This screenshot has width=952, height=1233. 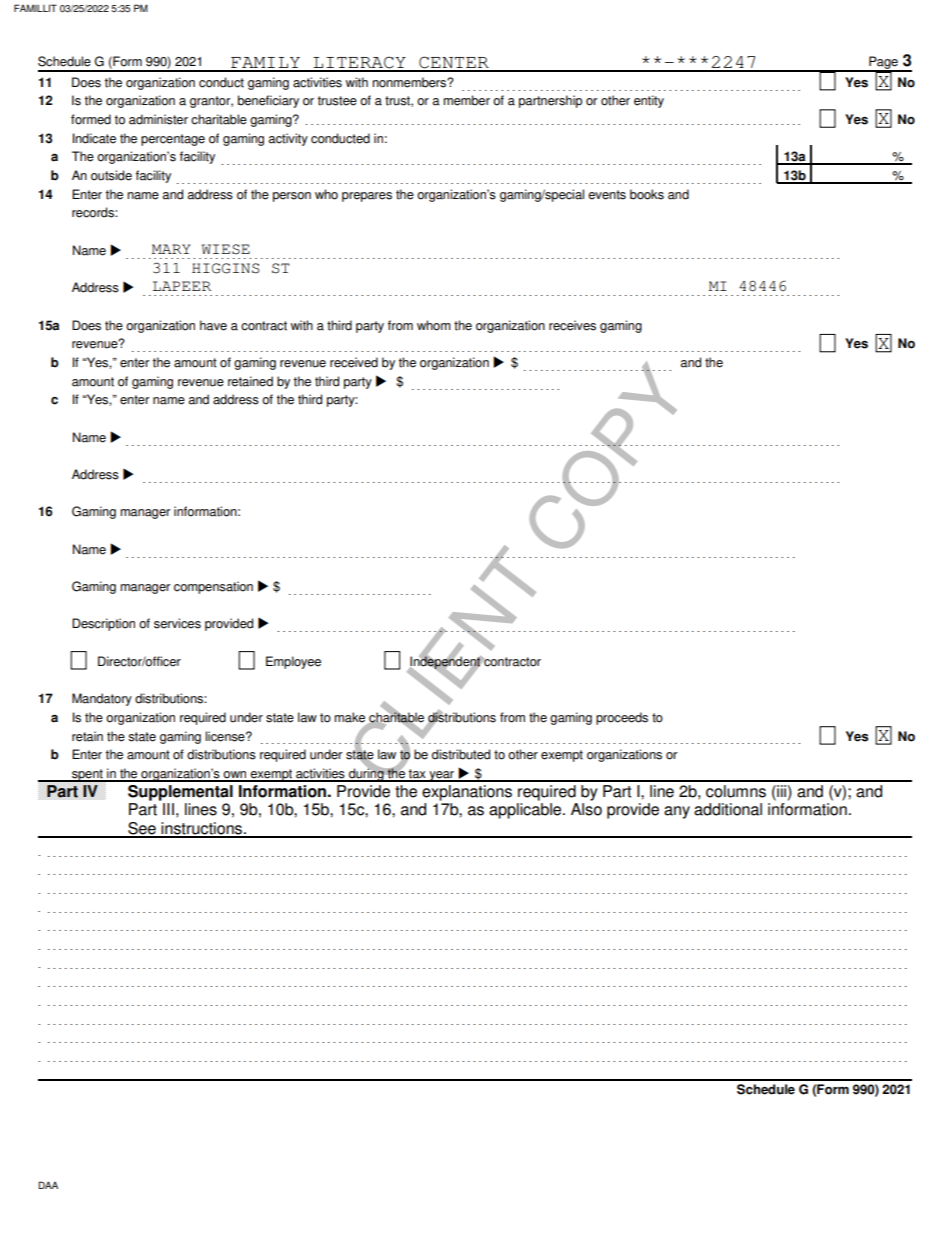 What do you see at coordinates (213, 325) in the screenshot?
I see `have` at bounding box center [213, 325].
